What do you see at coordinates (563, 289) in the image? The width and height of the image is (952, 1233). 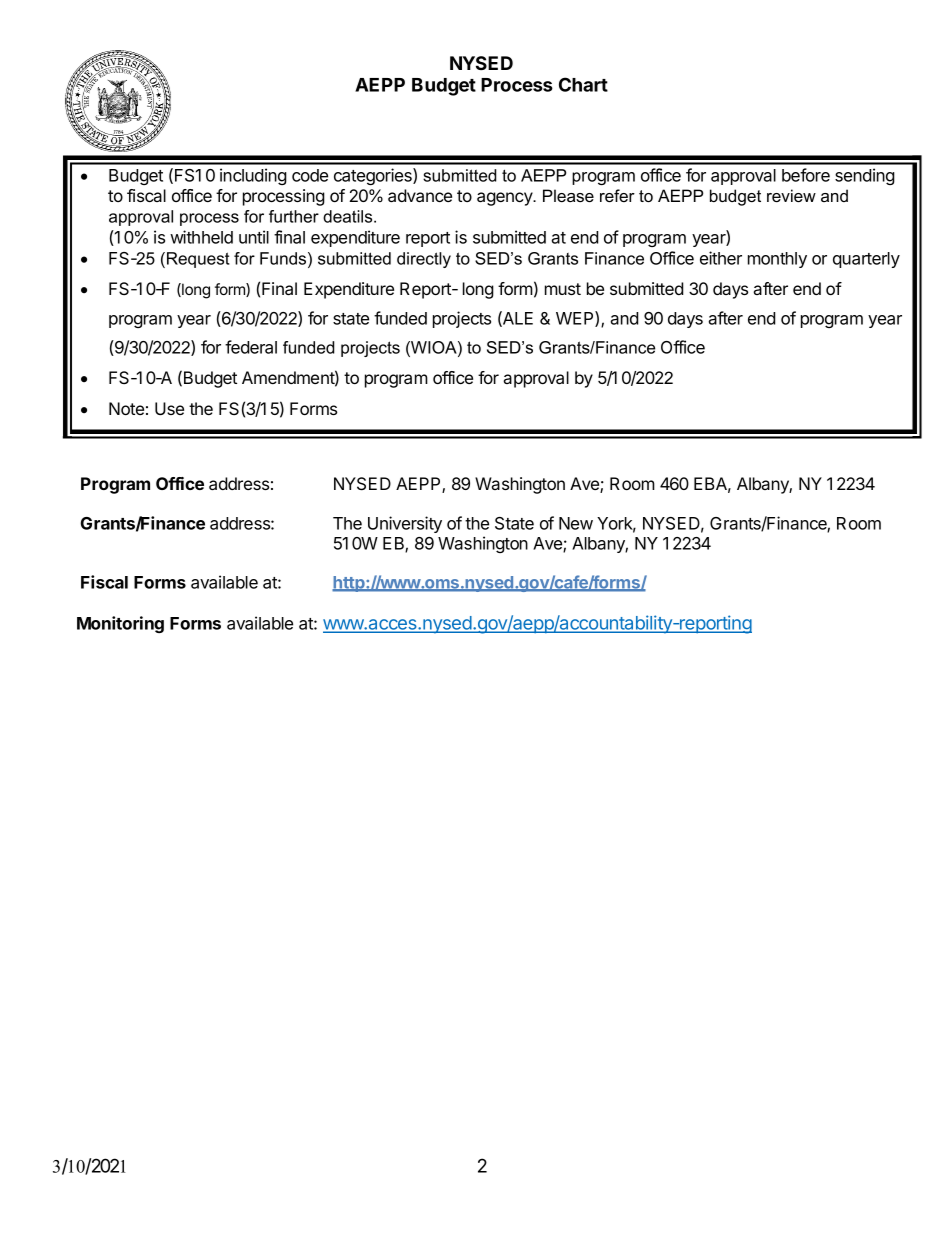 I see `must` at bounding box center [563, 289].
